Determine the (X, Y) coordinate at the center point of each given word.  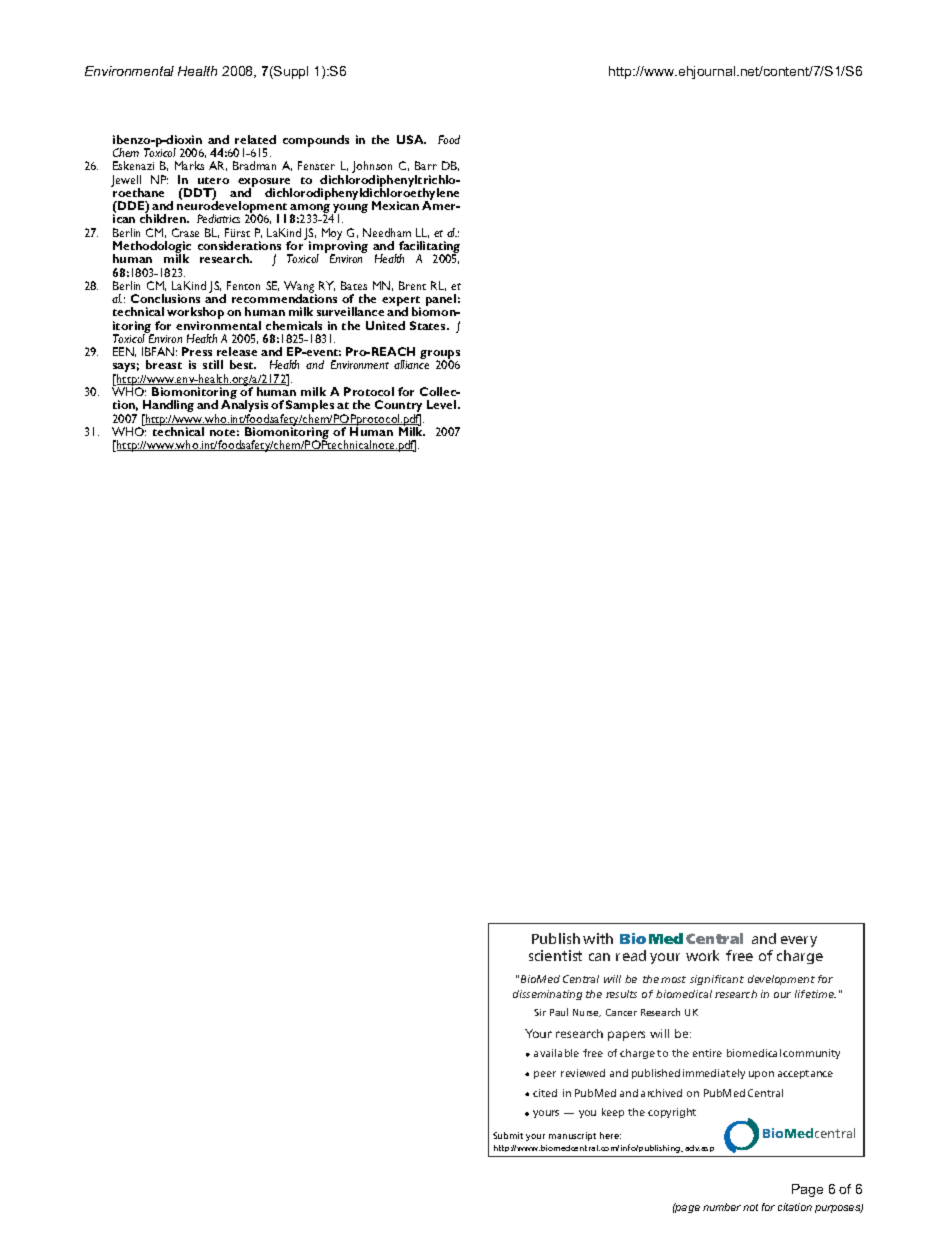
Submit (508, 1135)
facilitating (429, 248)
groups (440, 356)
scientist (555, 955)
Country (398, 407)
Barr (426, 165)
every (799, 941)
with (598, 938)
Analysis (245, 407)
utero (213, 180)
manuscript (572, 1136)
